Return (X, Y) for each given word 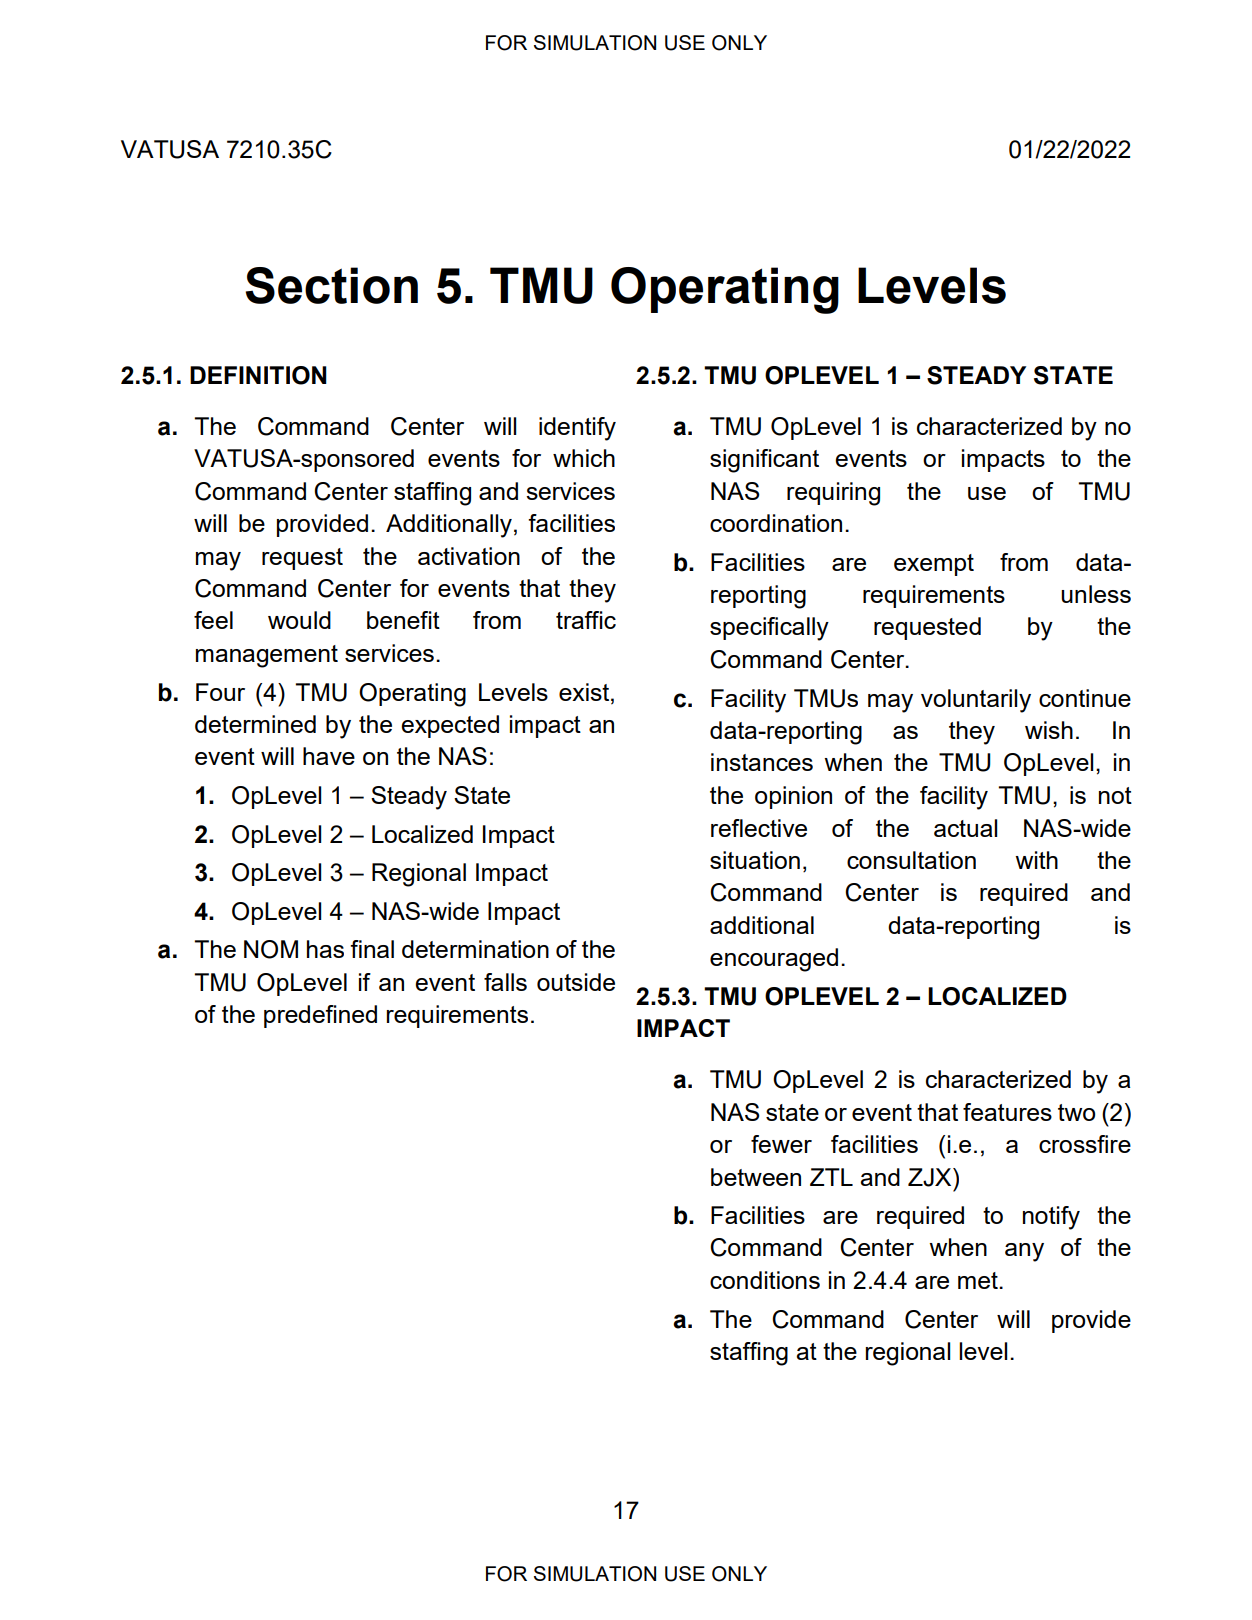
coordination (776, 523)
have (329, 756)
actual (965, 828)
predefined (320, 1016)
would (299, 620)
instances (762, 762)
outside (576, 982)
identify (577, 429)
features (1007, 1112)
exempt (934, 565)
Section (332, 285)
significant (764, 461)
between (756, 1177)
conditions (765, 1280)
